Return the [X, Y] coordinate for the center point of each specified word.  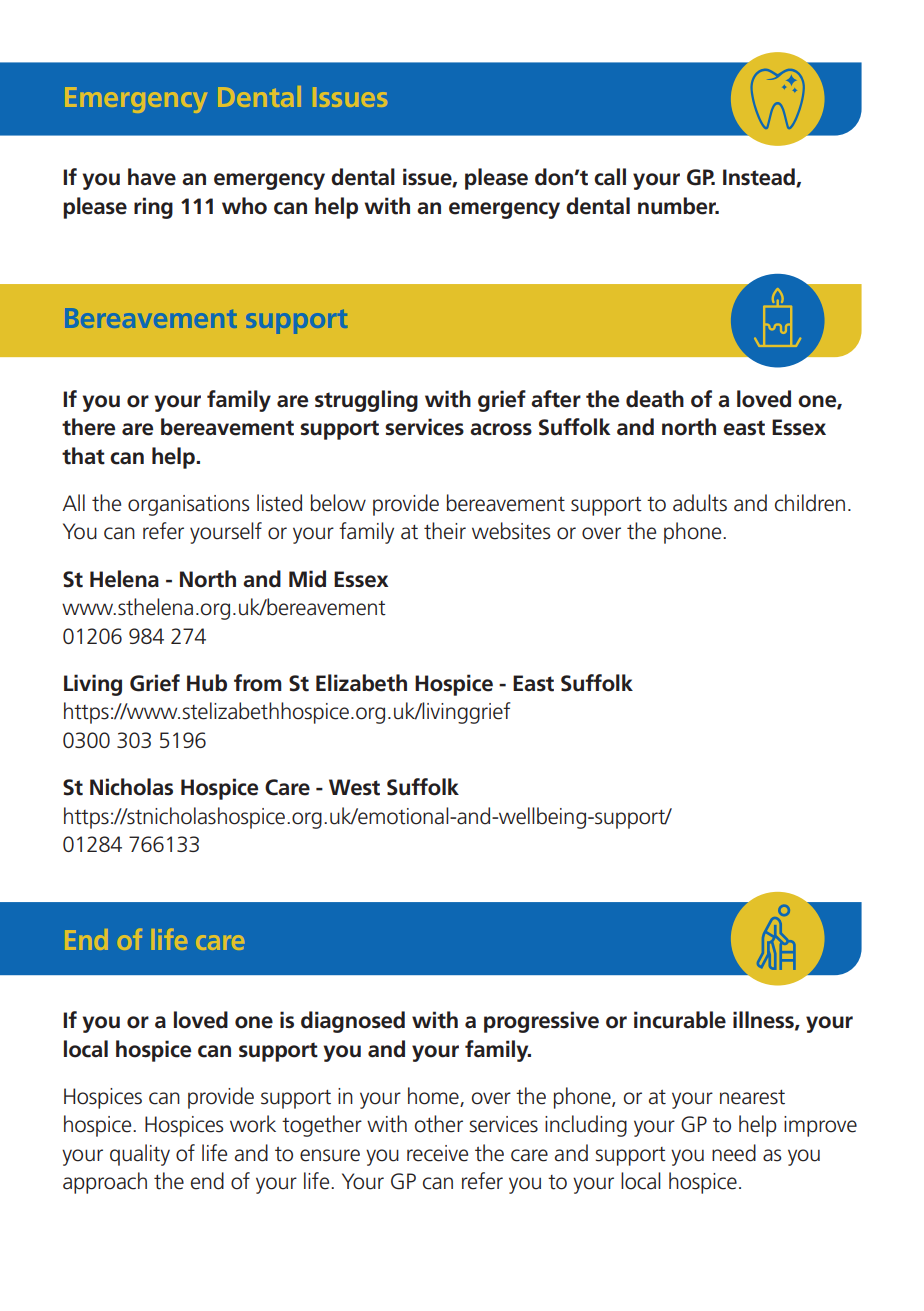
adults [700, 503]
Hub [207, 683]
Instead [760, 178]
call [610, 177]
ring [153, 208]
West [354, 787]
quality [140, 1155]
